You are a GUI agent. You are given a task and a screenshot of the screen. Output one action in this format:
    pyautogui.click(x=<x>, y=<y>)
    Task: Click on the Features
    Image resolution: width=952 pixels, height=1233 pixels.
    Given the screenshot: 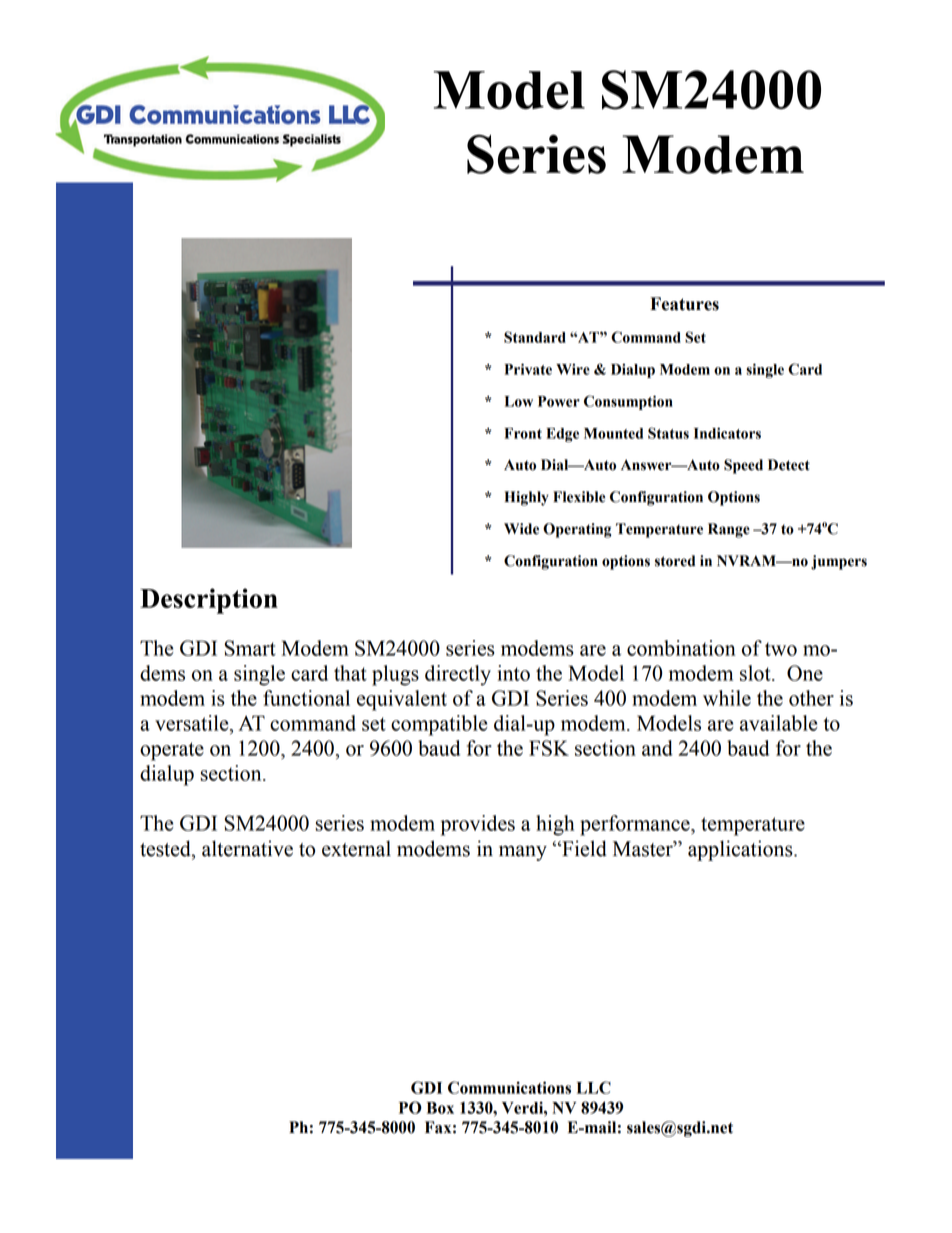 What is the action you would take?
    pyautogui.click(x=684, y=304)
